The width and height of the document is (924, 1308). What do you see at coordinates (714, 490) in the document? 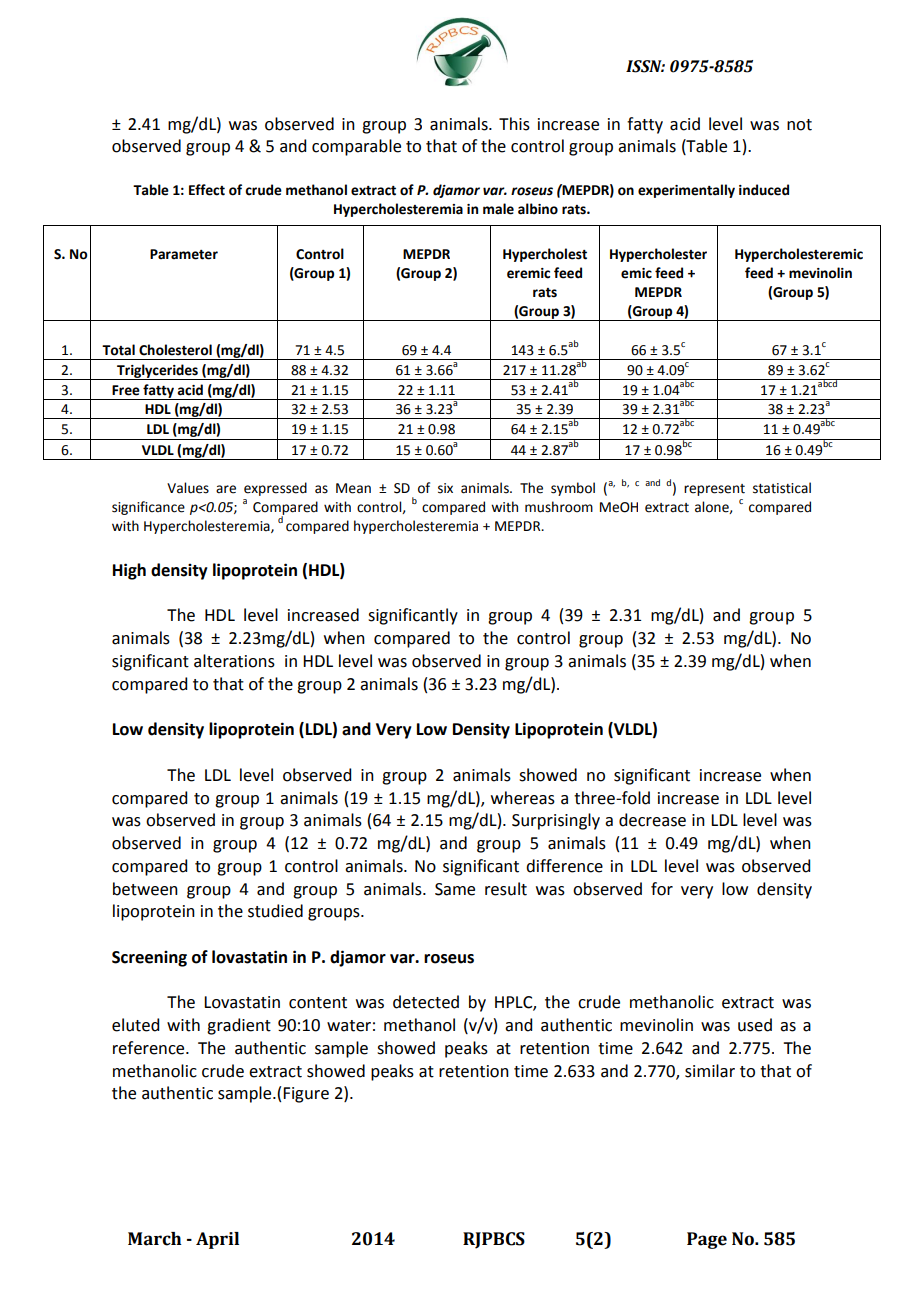
I see `represent` at bounding box center [714, 490].
